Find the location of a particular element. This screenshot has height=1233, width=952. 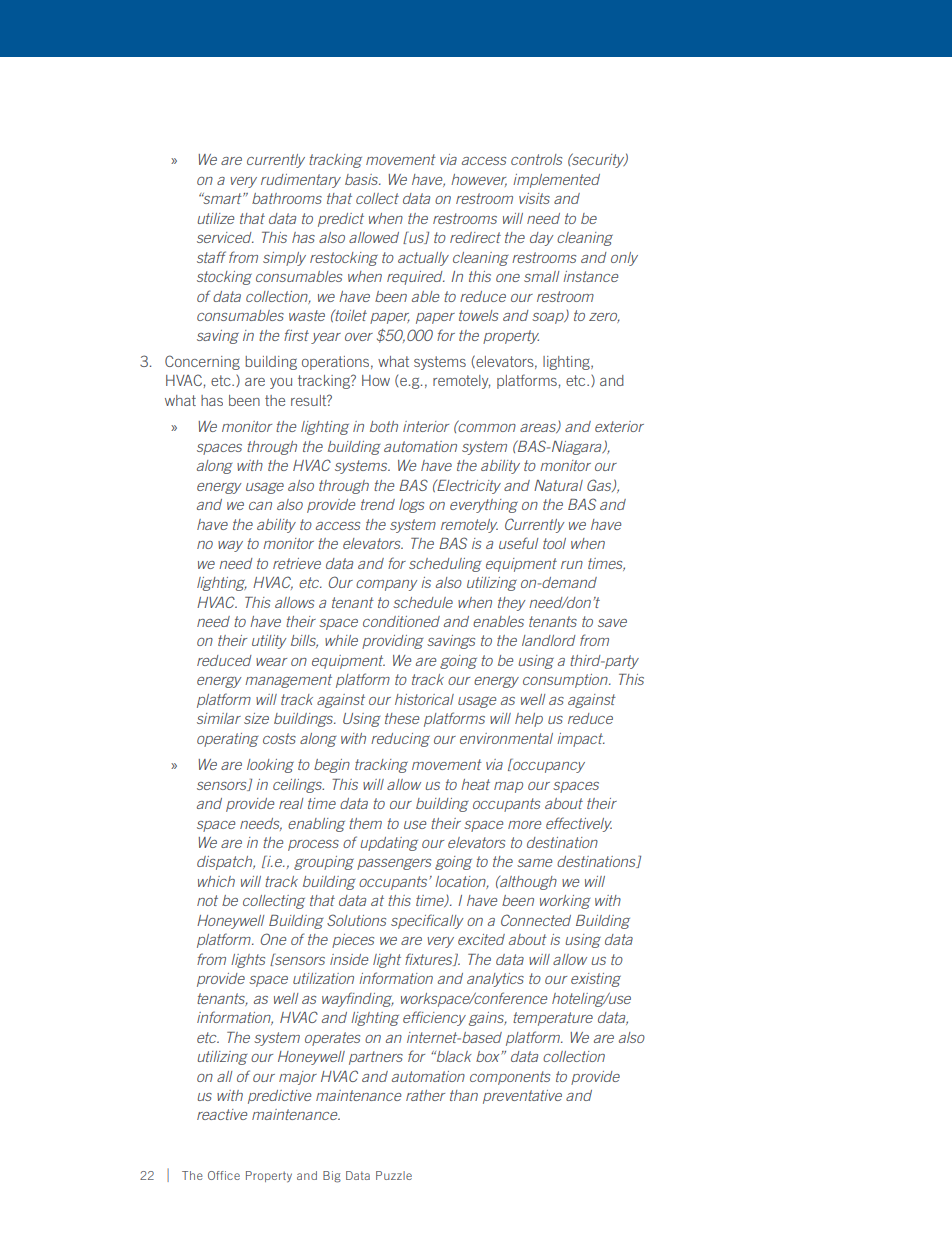

consumption is located at coordinates (566, 681).
